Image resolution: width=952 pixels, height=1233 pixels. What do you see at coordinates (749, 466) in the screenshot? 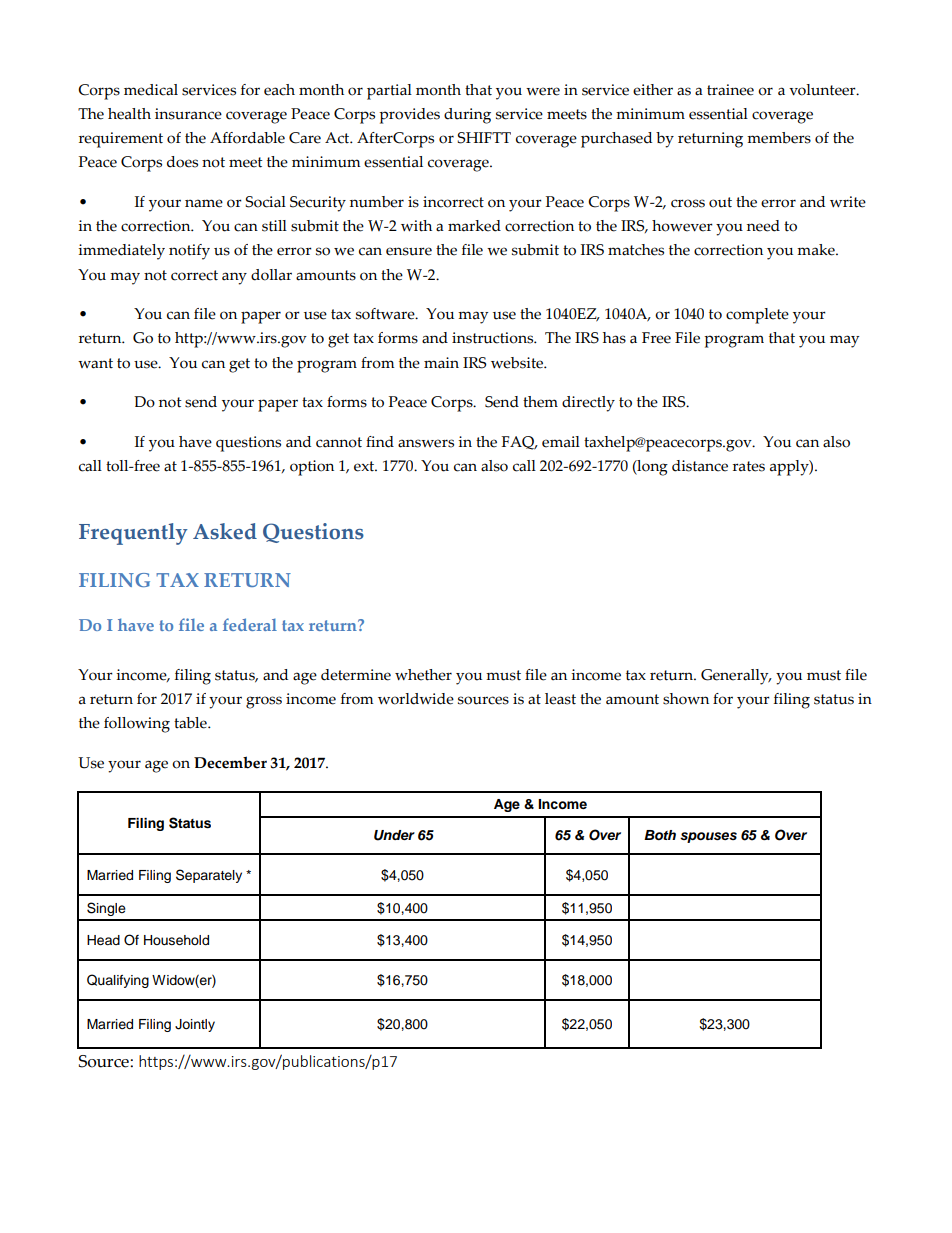
I see `rates` at bounding box center [749, 466].
